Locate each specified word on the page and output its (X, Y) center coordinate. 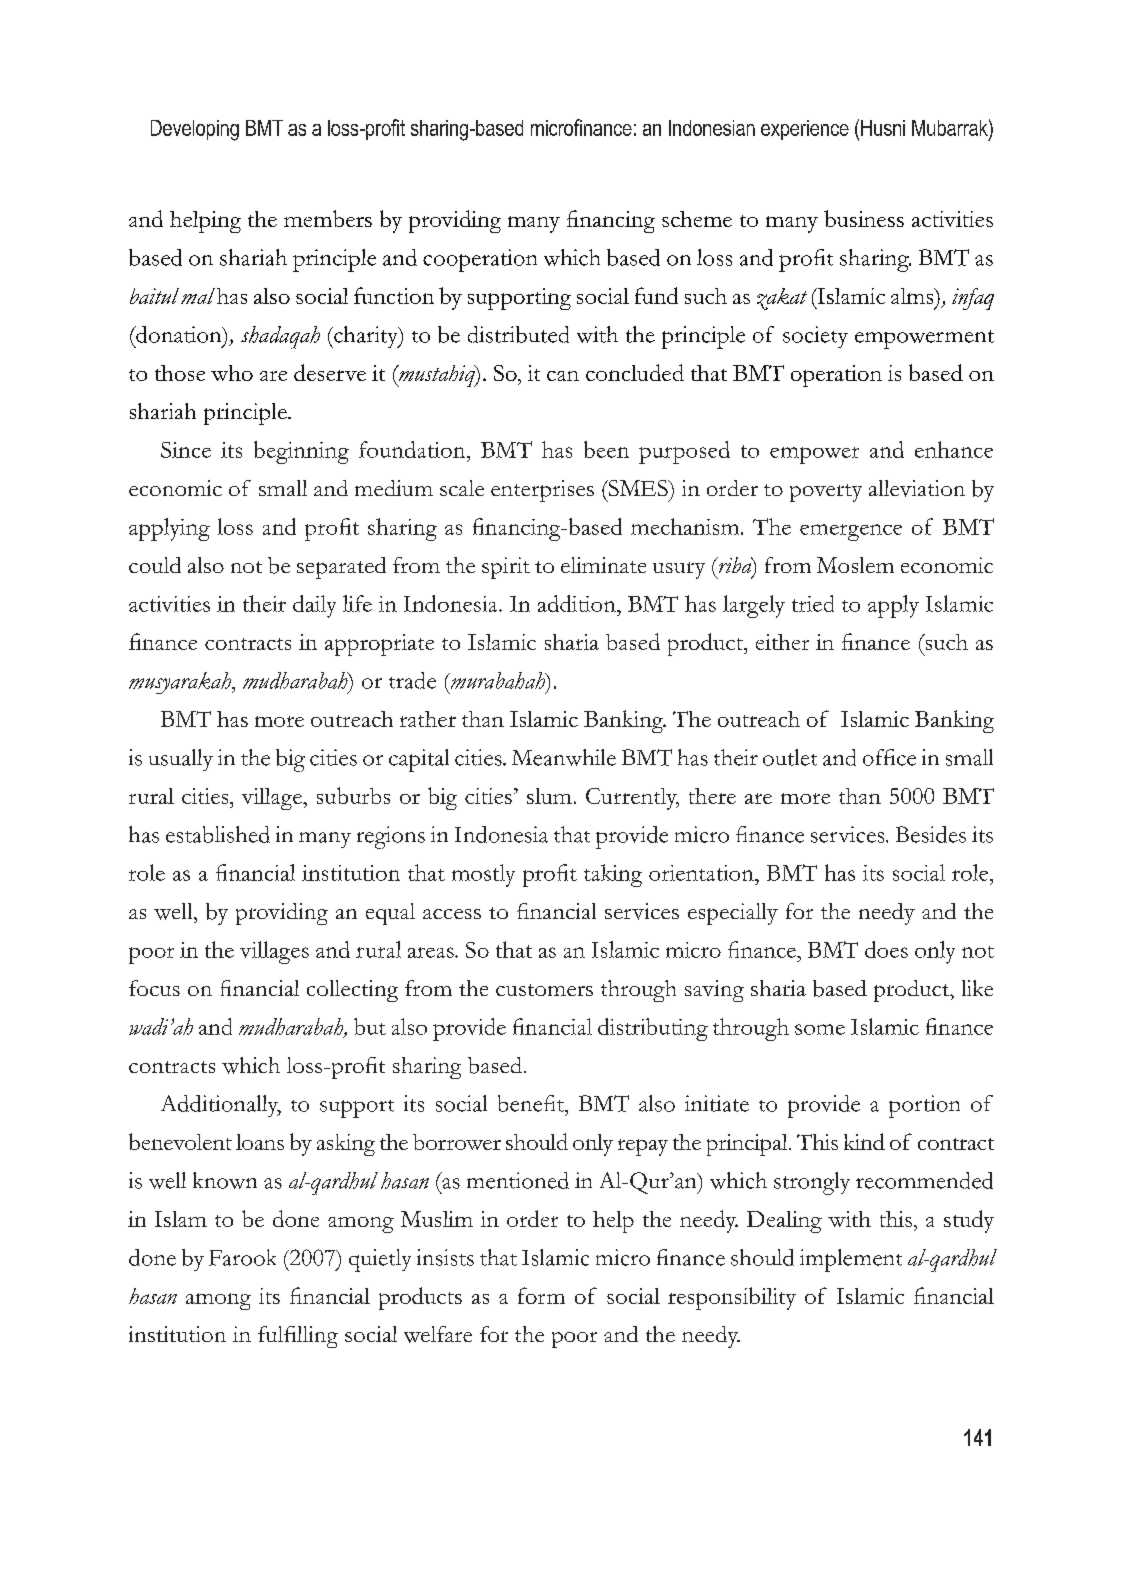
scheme (697, 219)
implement (851, 1260)
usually (181, 760)
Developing (195, 130)
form (541, 1295)
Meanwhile (564, 757)
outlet (790, 757)
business (864, 218)
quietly (380, 1260)
